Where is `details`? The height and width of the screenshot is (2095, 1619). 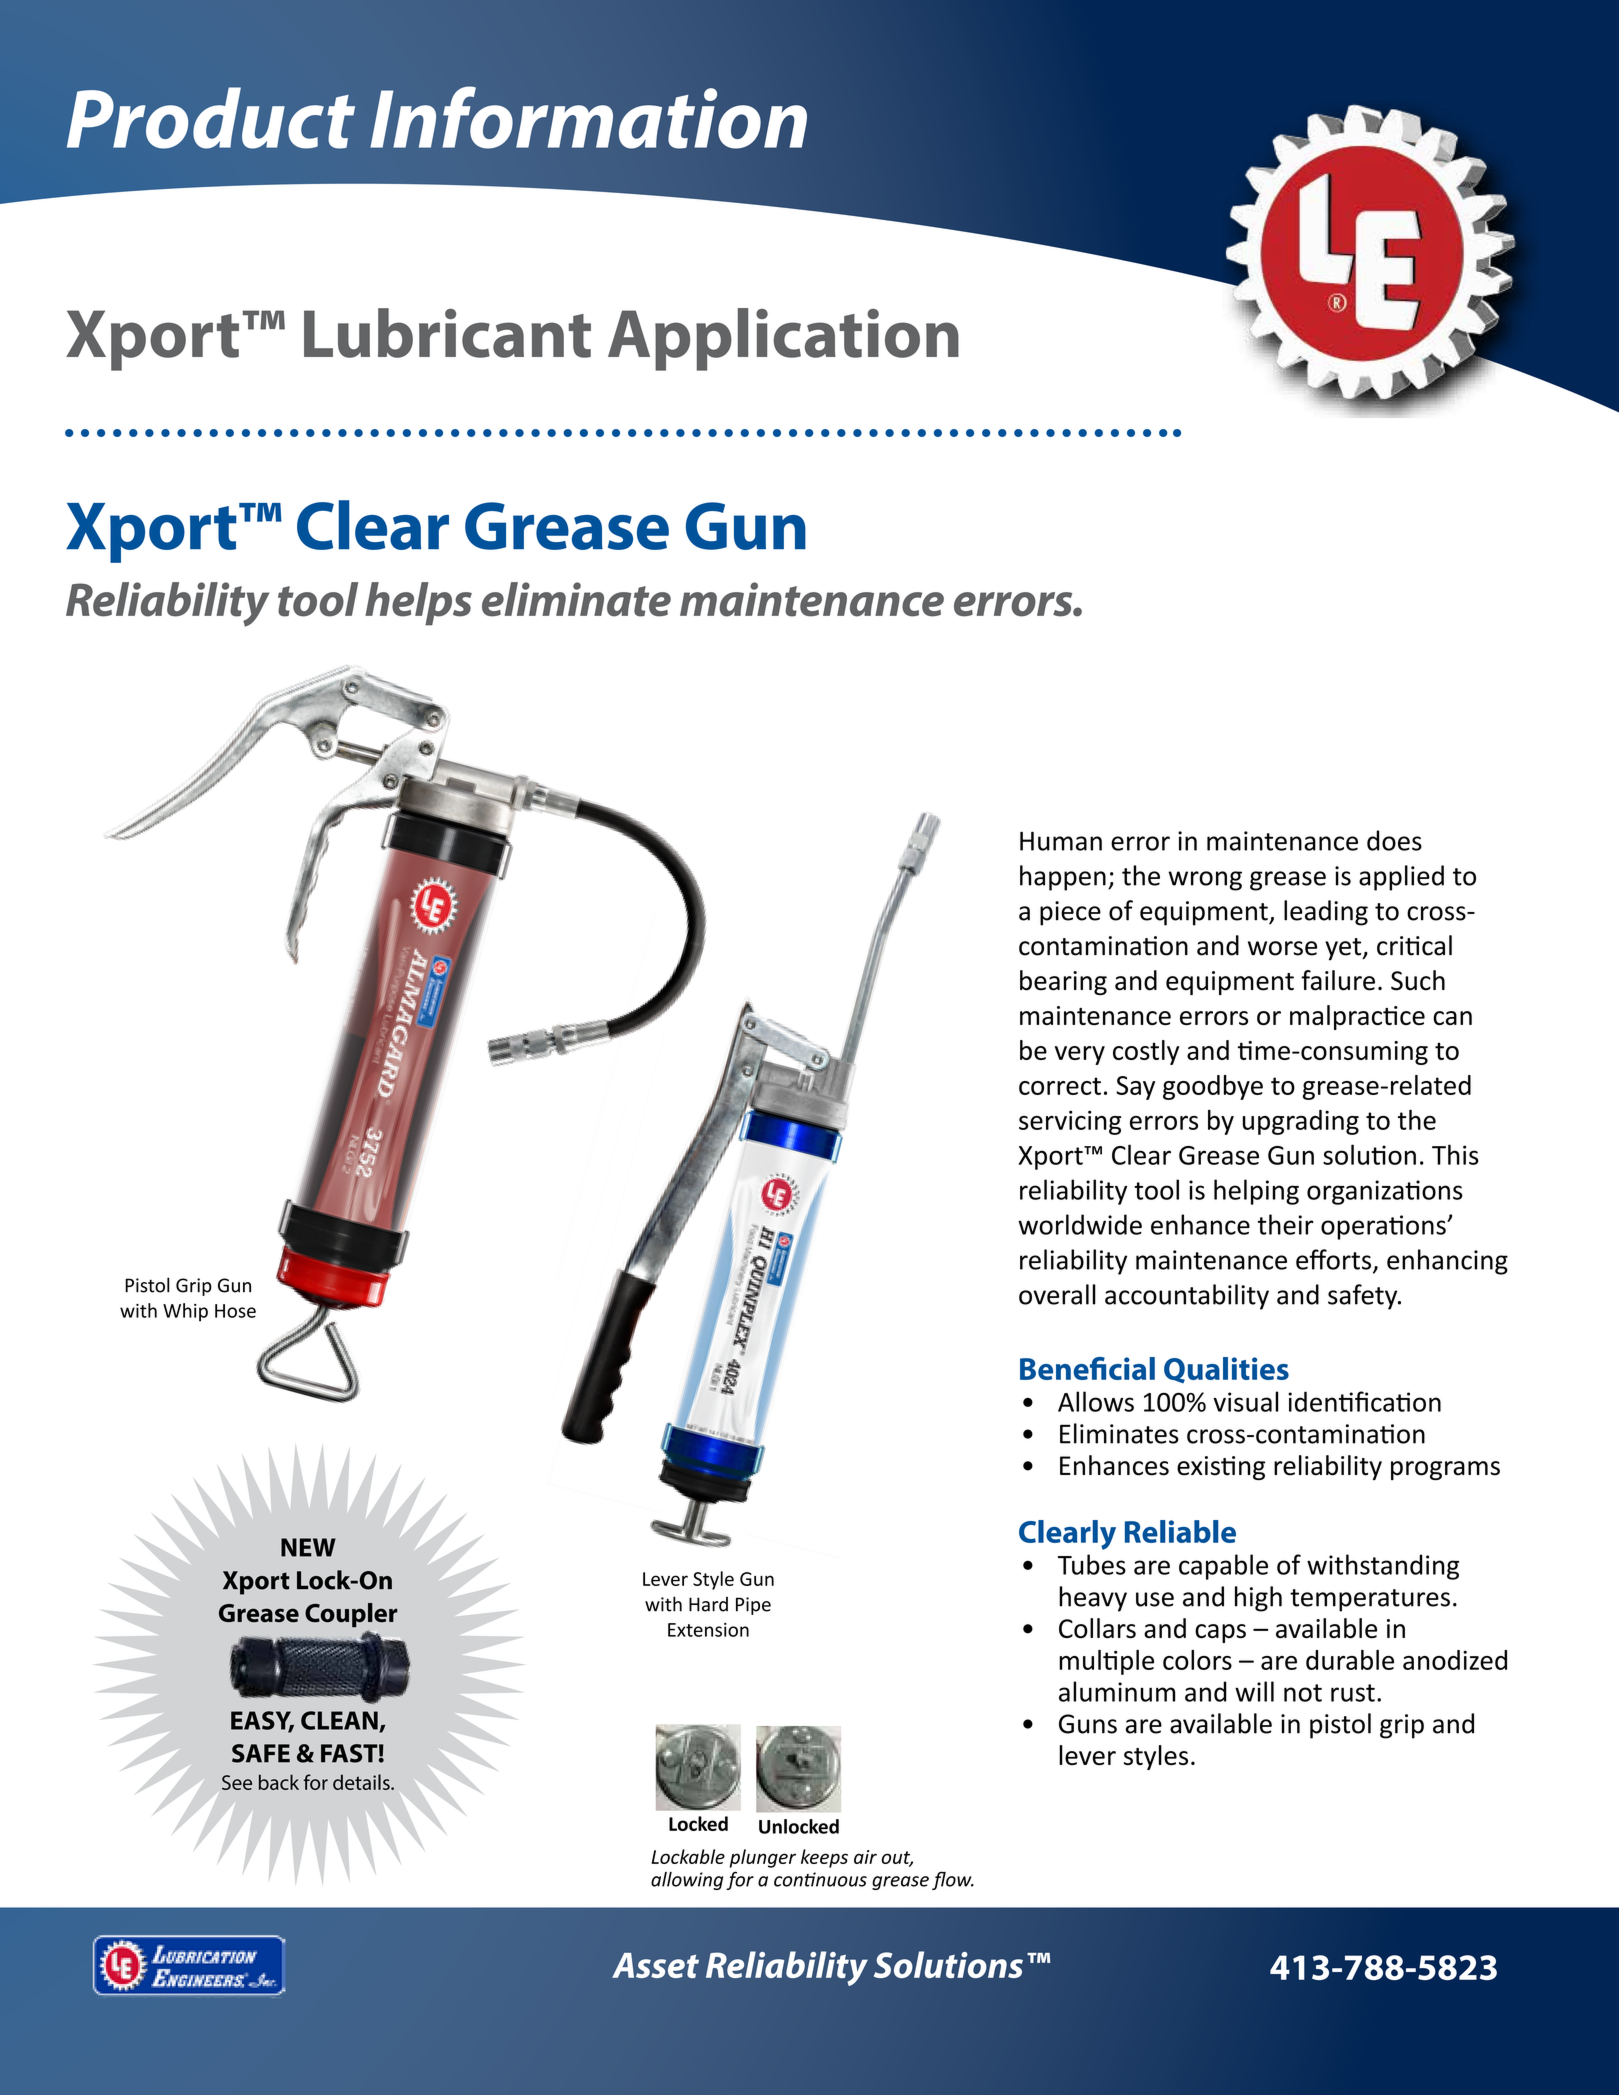 details is located at coordinates (362, 1782).
